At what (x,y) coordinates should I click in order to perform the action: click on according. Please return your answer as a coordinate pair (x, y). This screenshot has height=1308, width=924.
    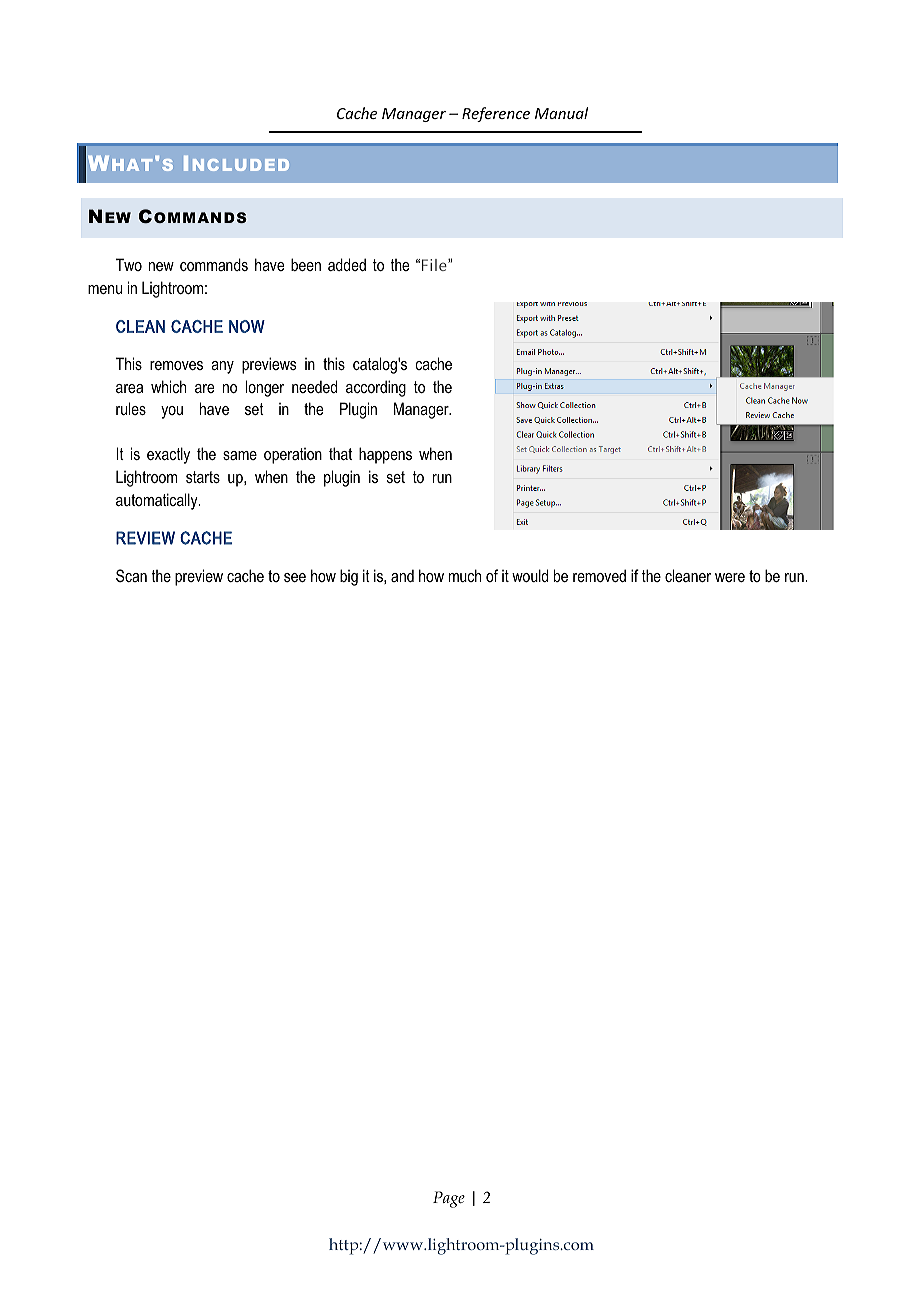
    Looking at the image, I should click on (376, 388).
